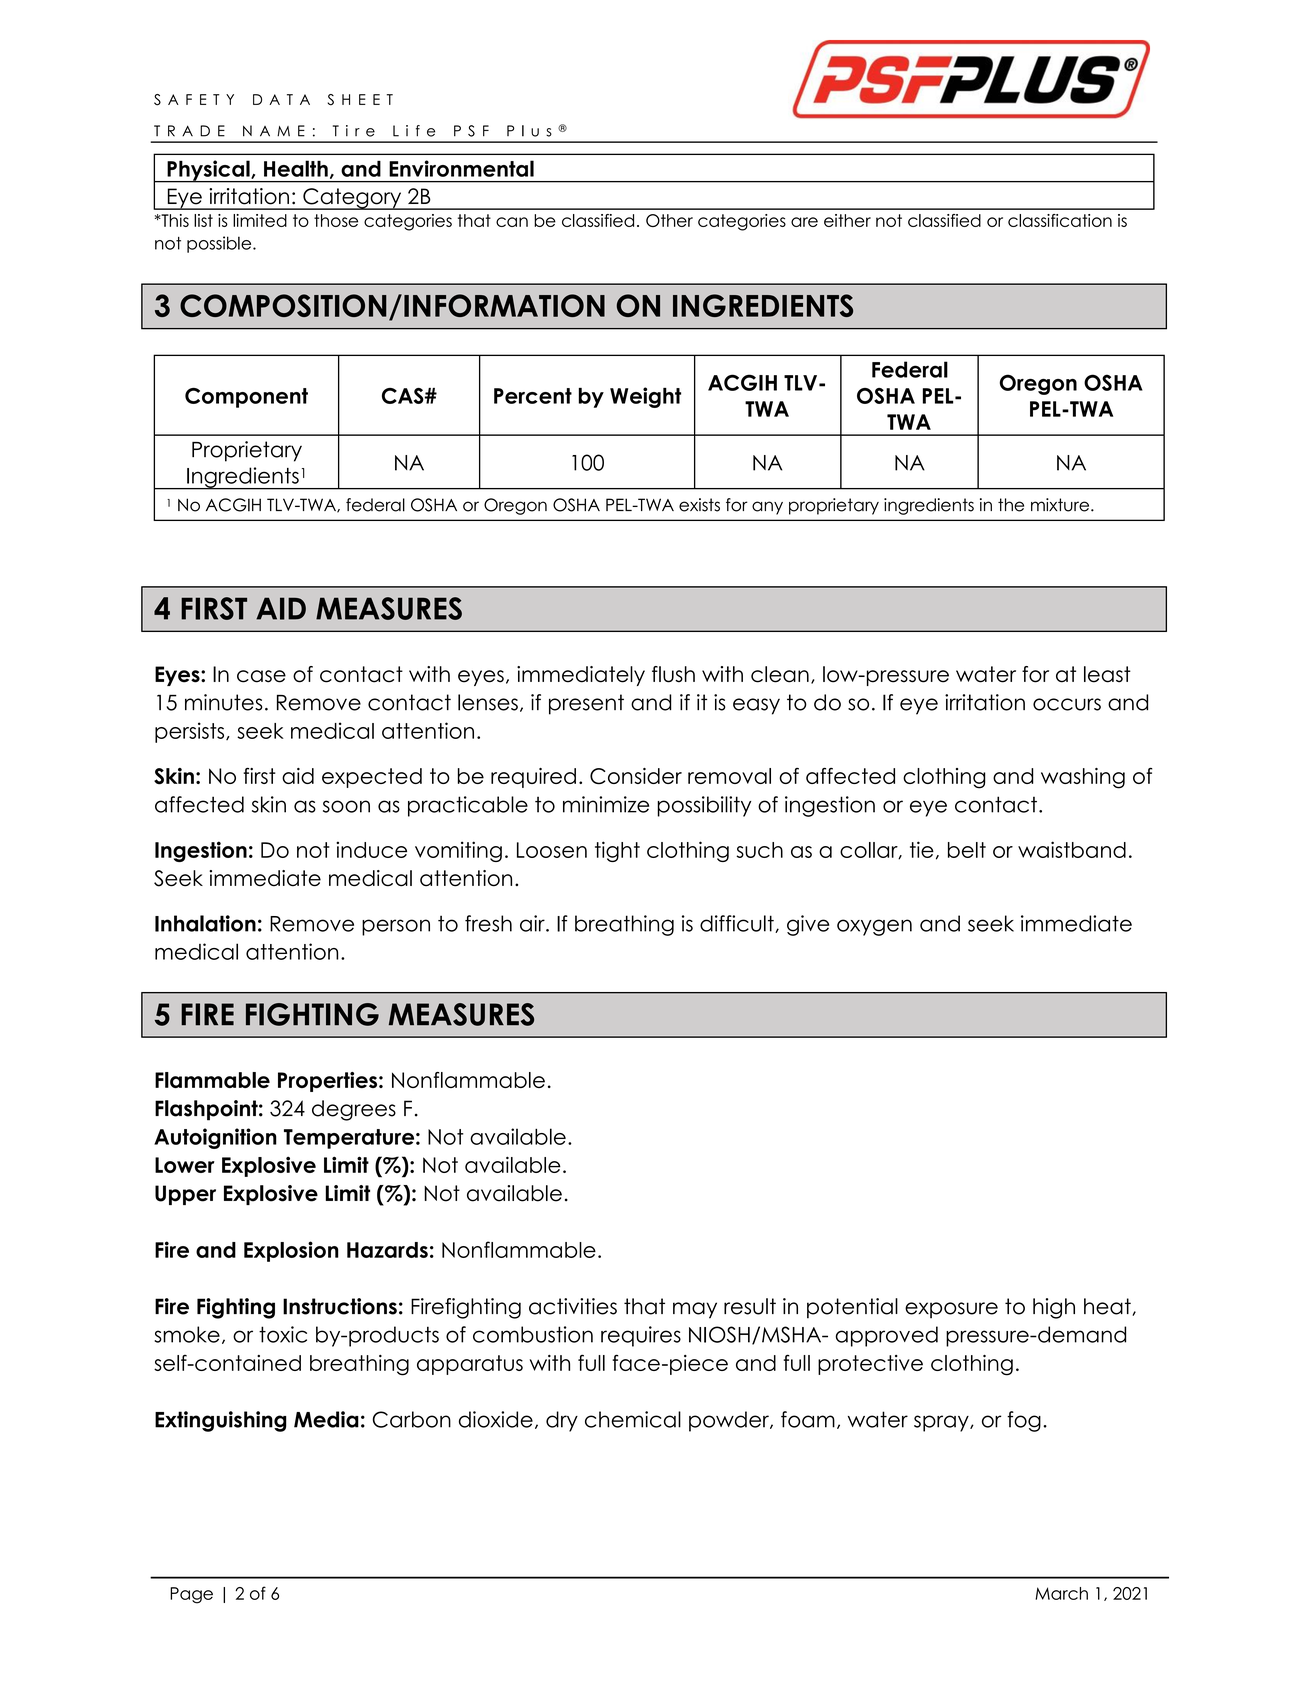 The image size is (1308, 1693). I want to click on case, so click(261, 676).
